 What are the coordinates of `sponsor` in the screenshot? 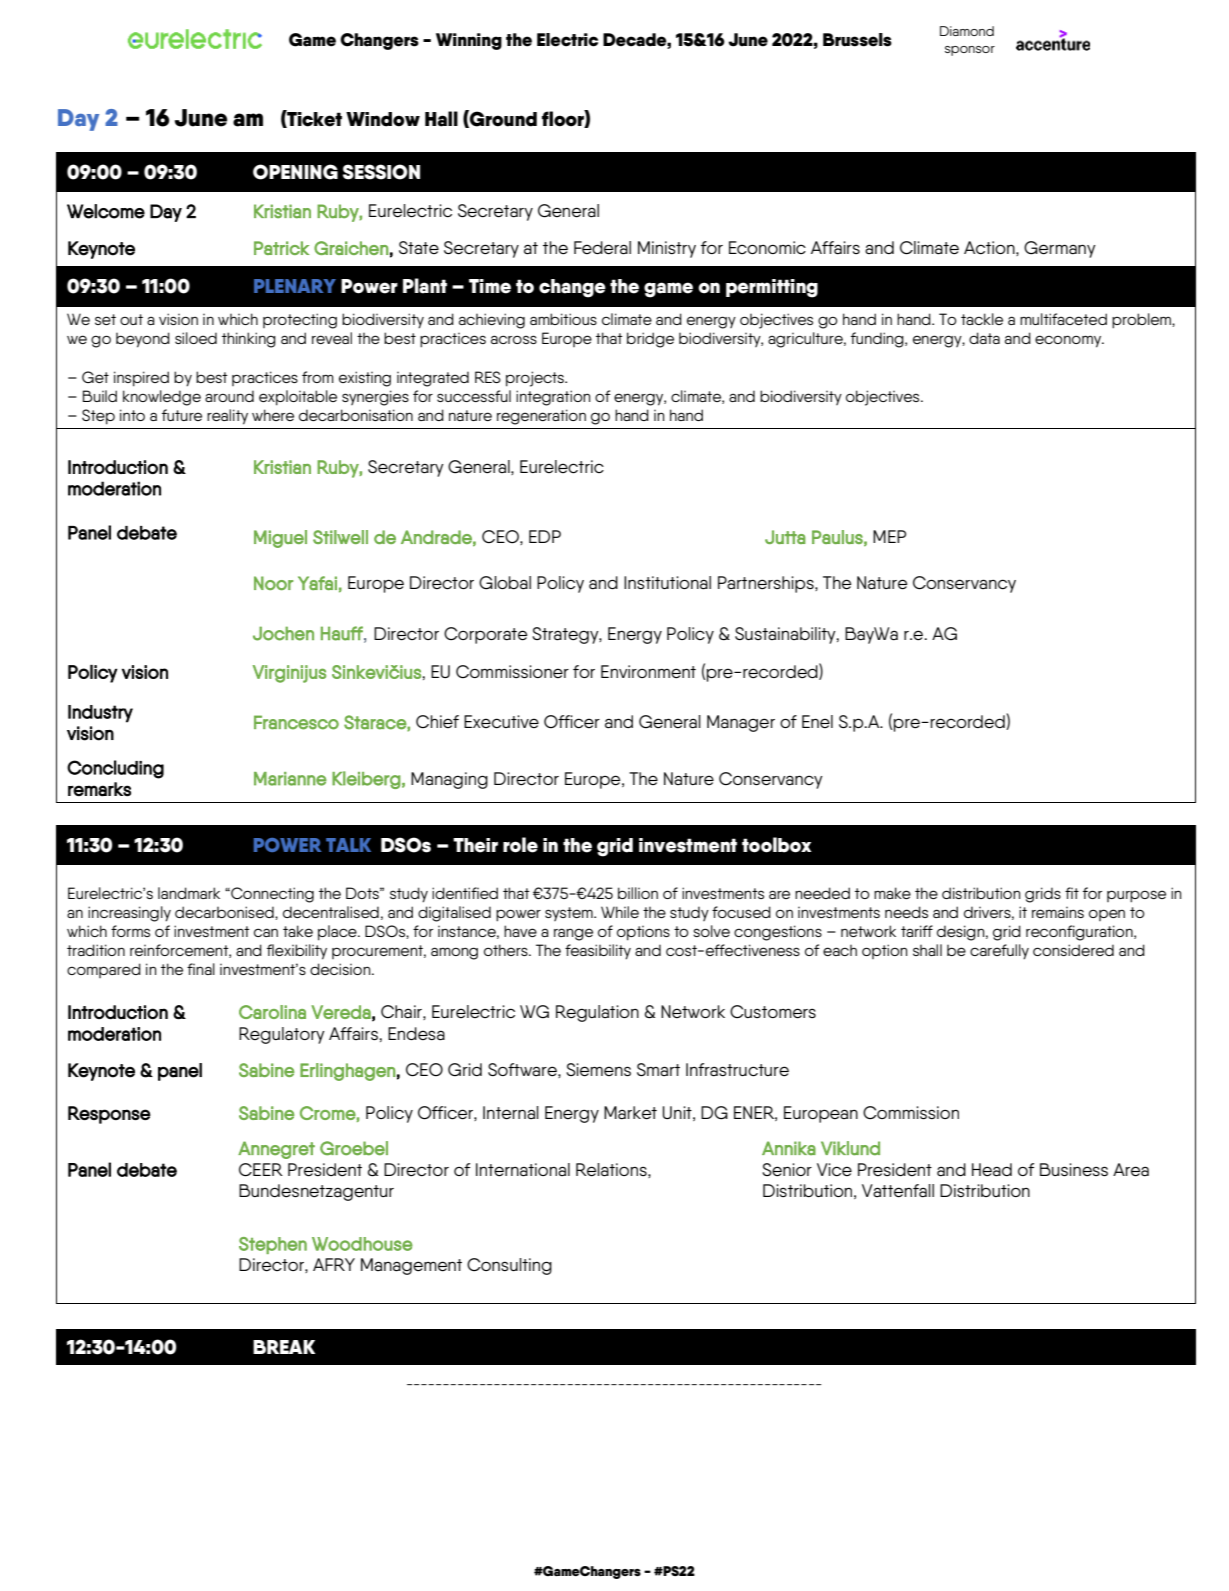 It's located at (970, 51).
